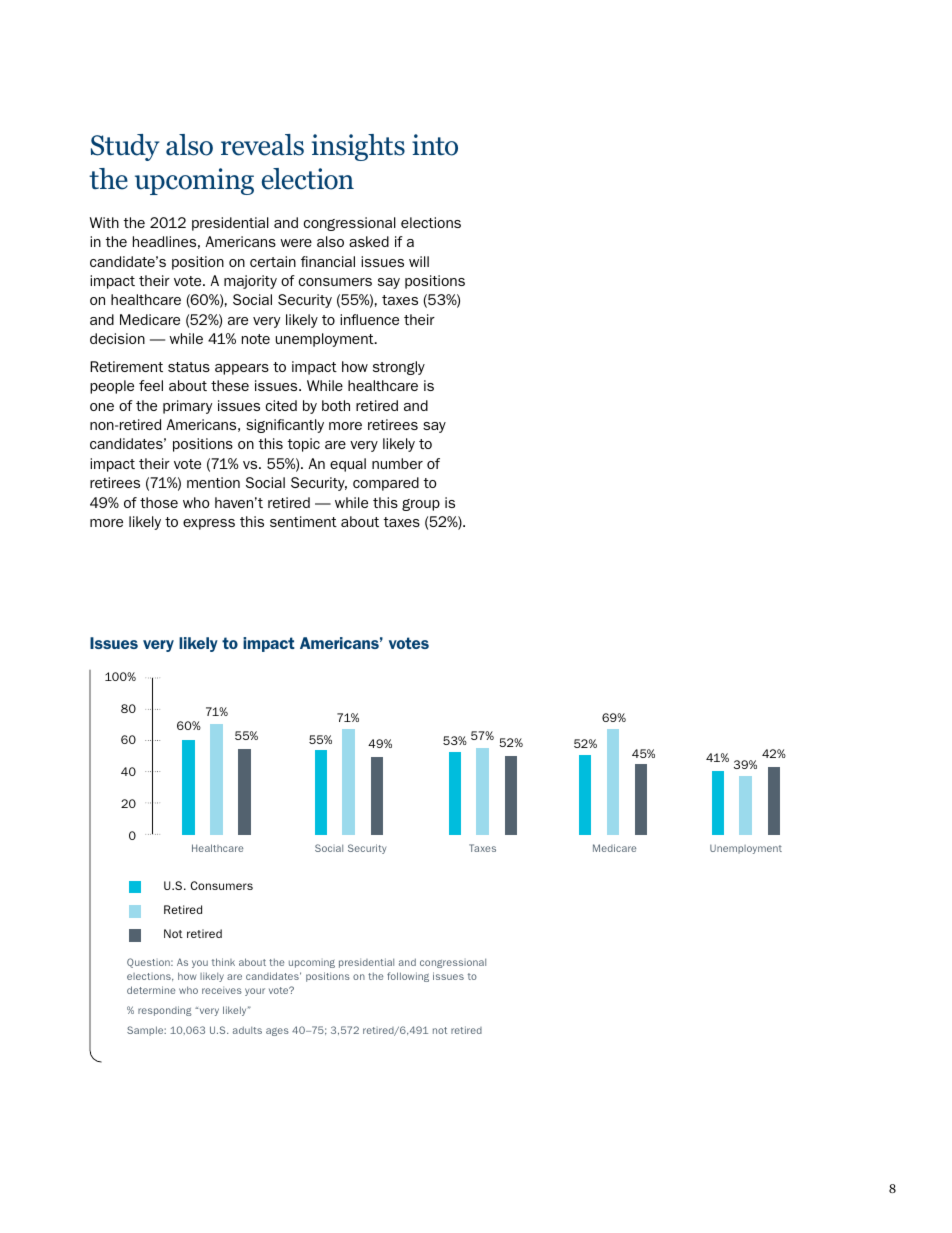 The height and width of the document is (1233, 952). I want to click on strongly, so click(399, 368).
